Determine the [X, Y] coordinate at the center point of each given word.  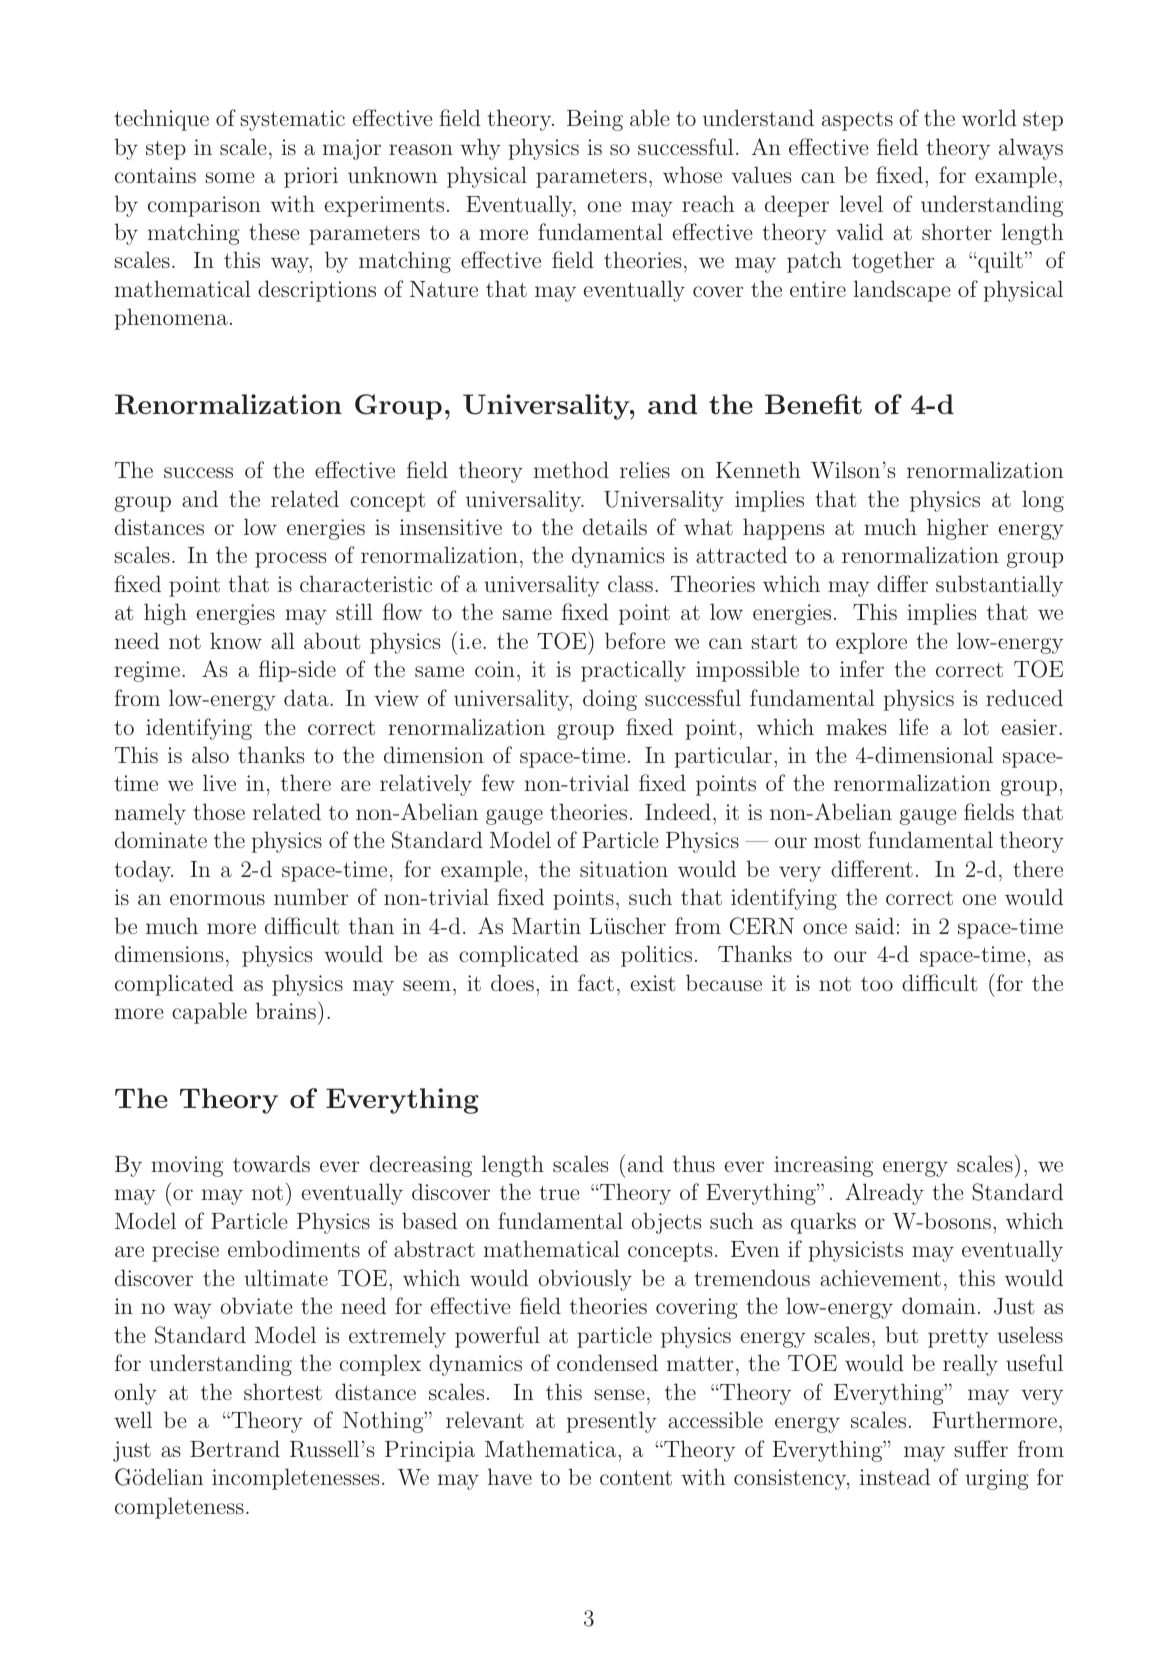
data [307, 697]
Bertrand [235, 1448]
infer [862, 668]
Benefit [813, 404]
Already [884, 1194]
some [230, 177]
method [571, 469]
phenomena [171, 319]
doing [610, 700]
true [559, 1192]
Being [595, 120]
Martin [546, 926]
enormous [217, 899]
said [875, 925]
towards [271, 1163]
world [989, 117]
